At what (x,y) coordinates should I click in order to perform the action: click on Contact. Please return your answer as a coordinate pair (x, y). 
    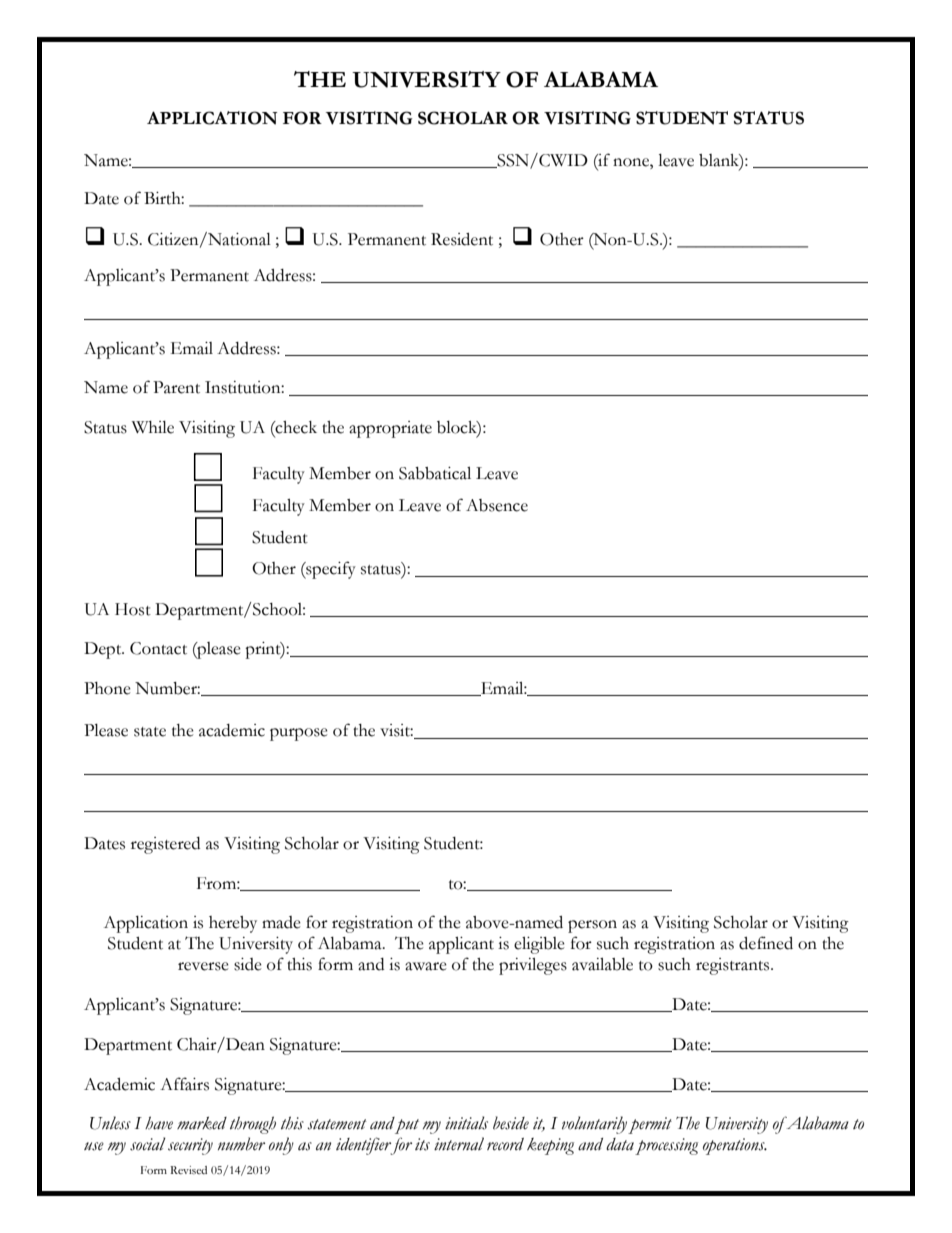
    Looking at the image, I should click on (158, 648).
